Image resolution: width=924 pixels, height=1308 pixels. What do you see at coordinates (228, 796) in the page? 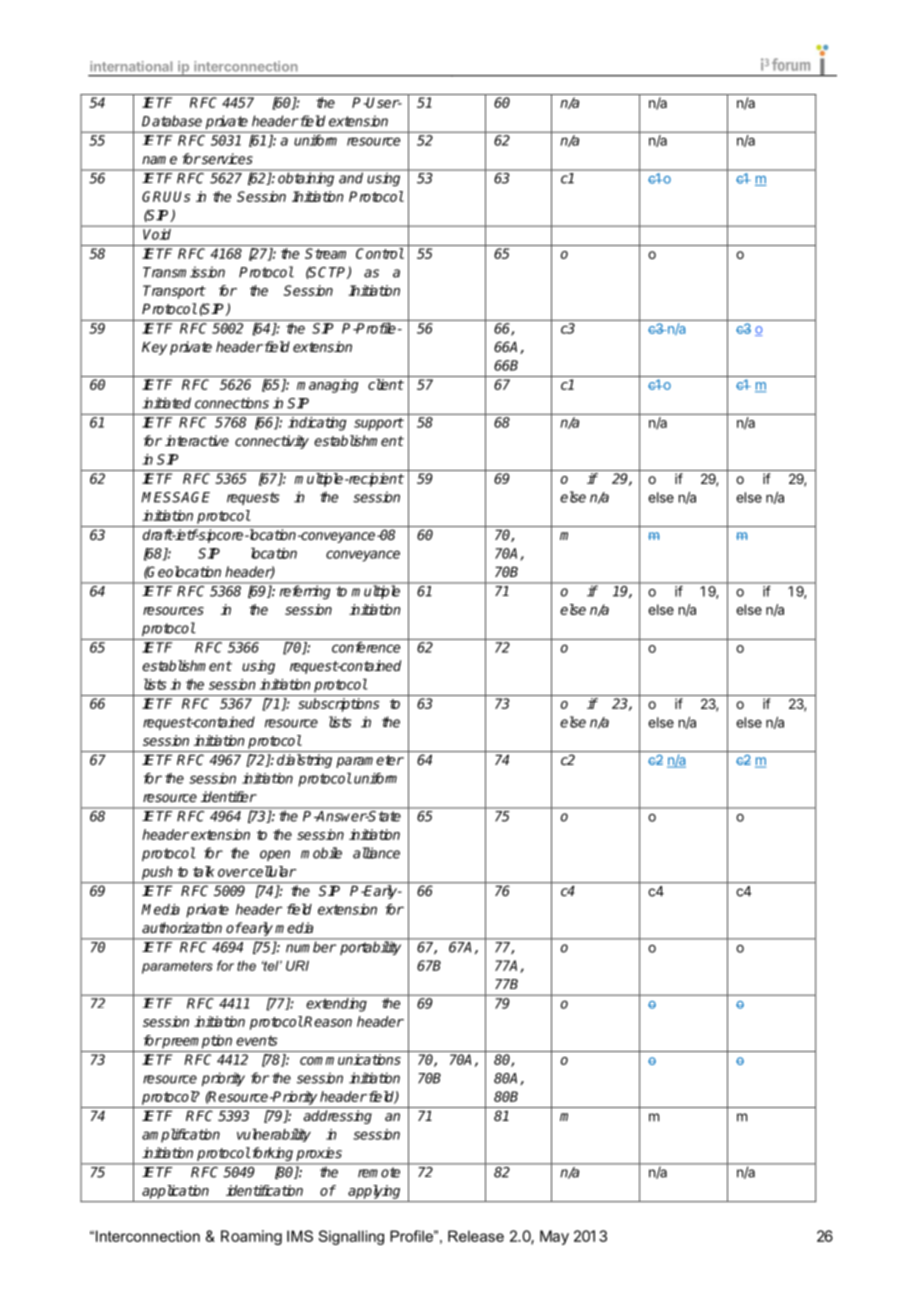
I see `identifier` at bounding box center [228, 796].
